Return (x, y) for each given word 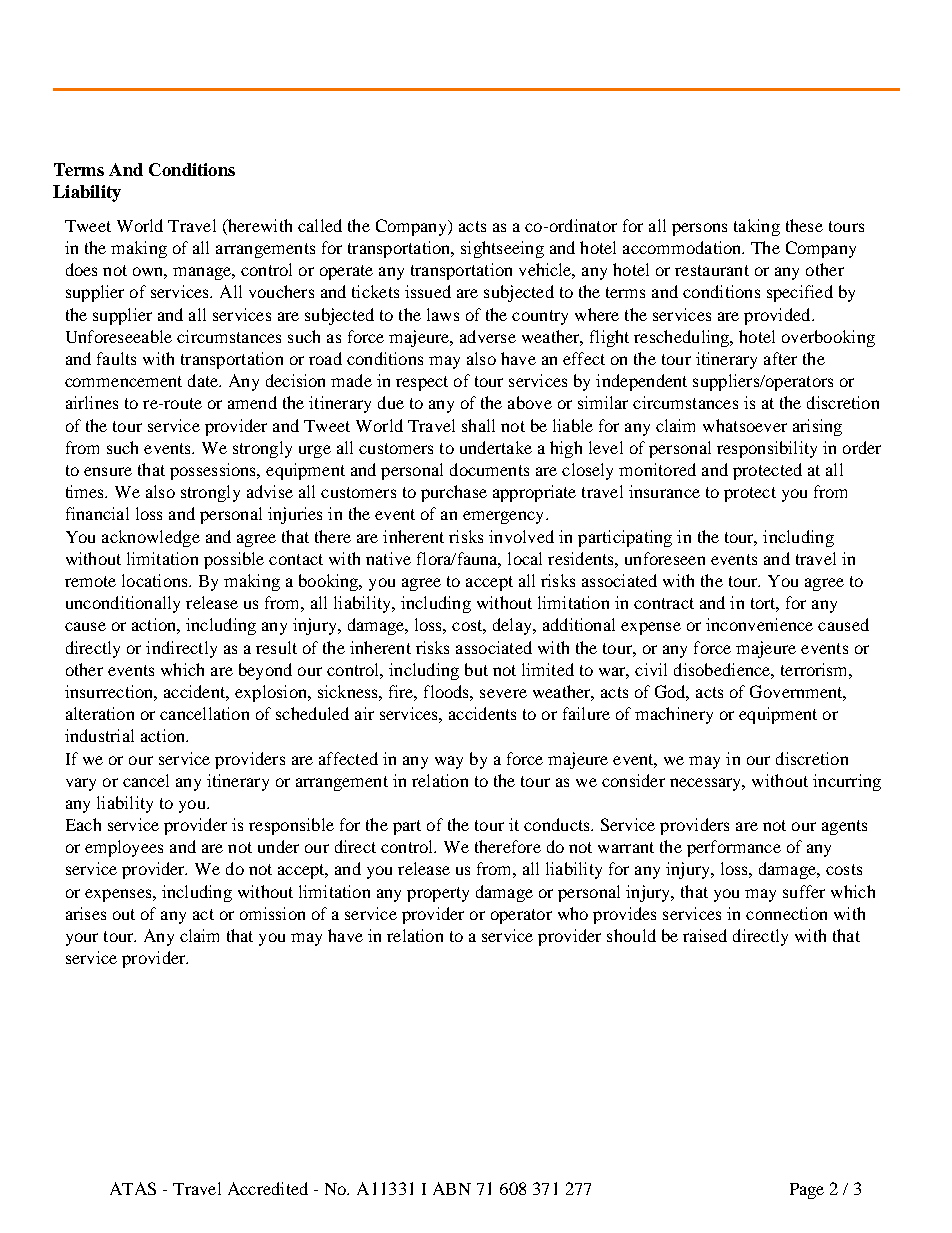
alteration (100, 713)
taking (757, 227)
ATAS (133, 1188)
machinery (674, 715)
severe (503, 693)
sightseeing (502, 249)
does (81, 269)
